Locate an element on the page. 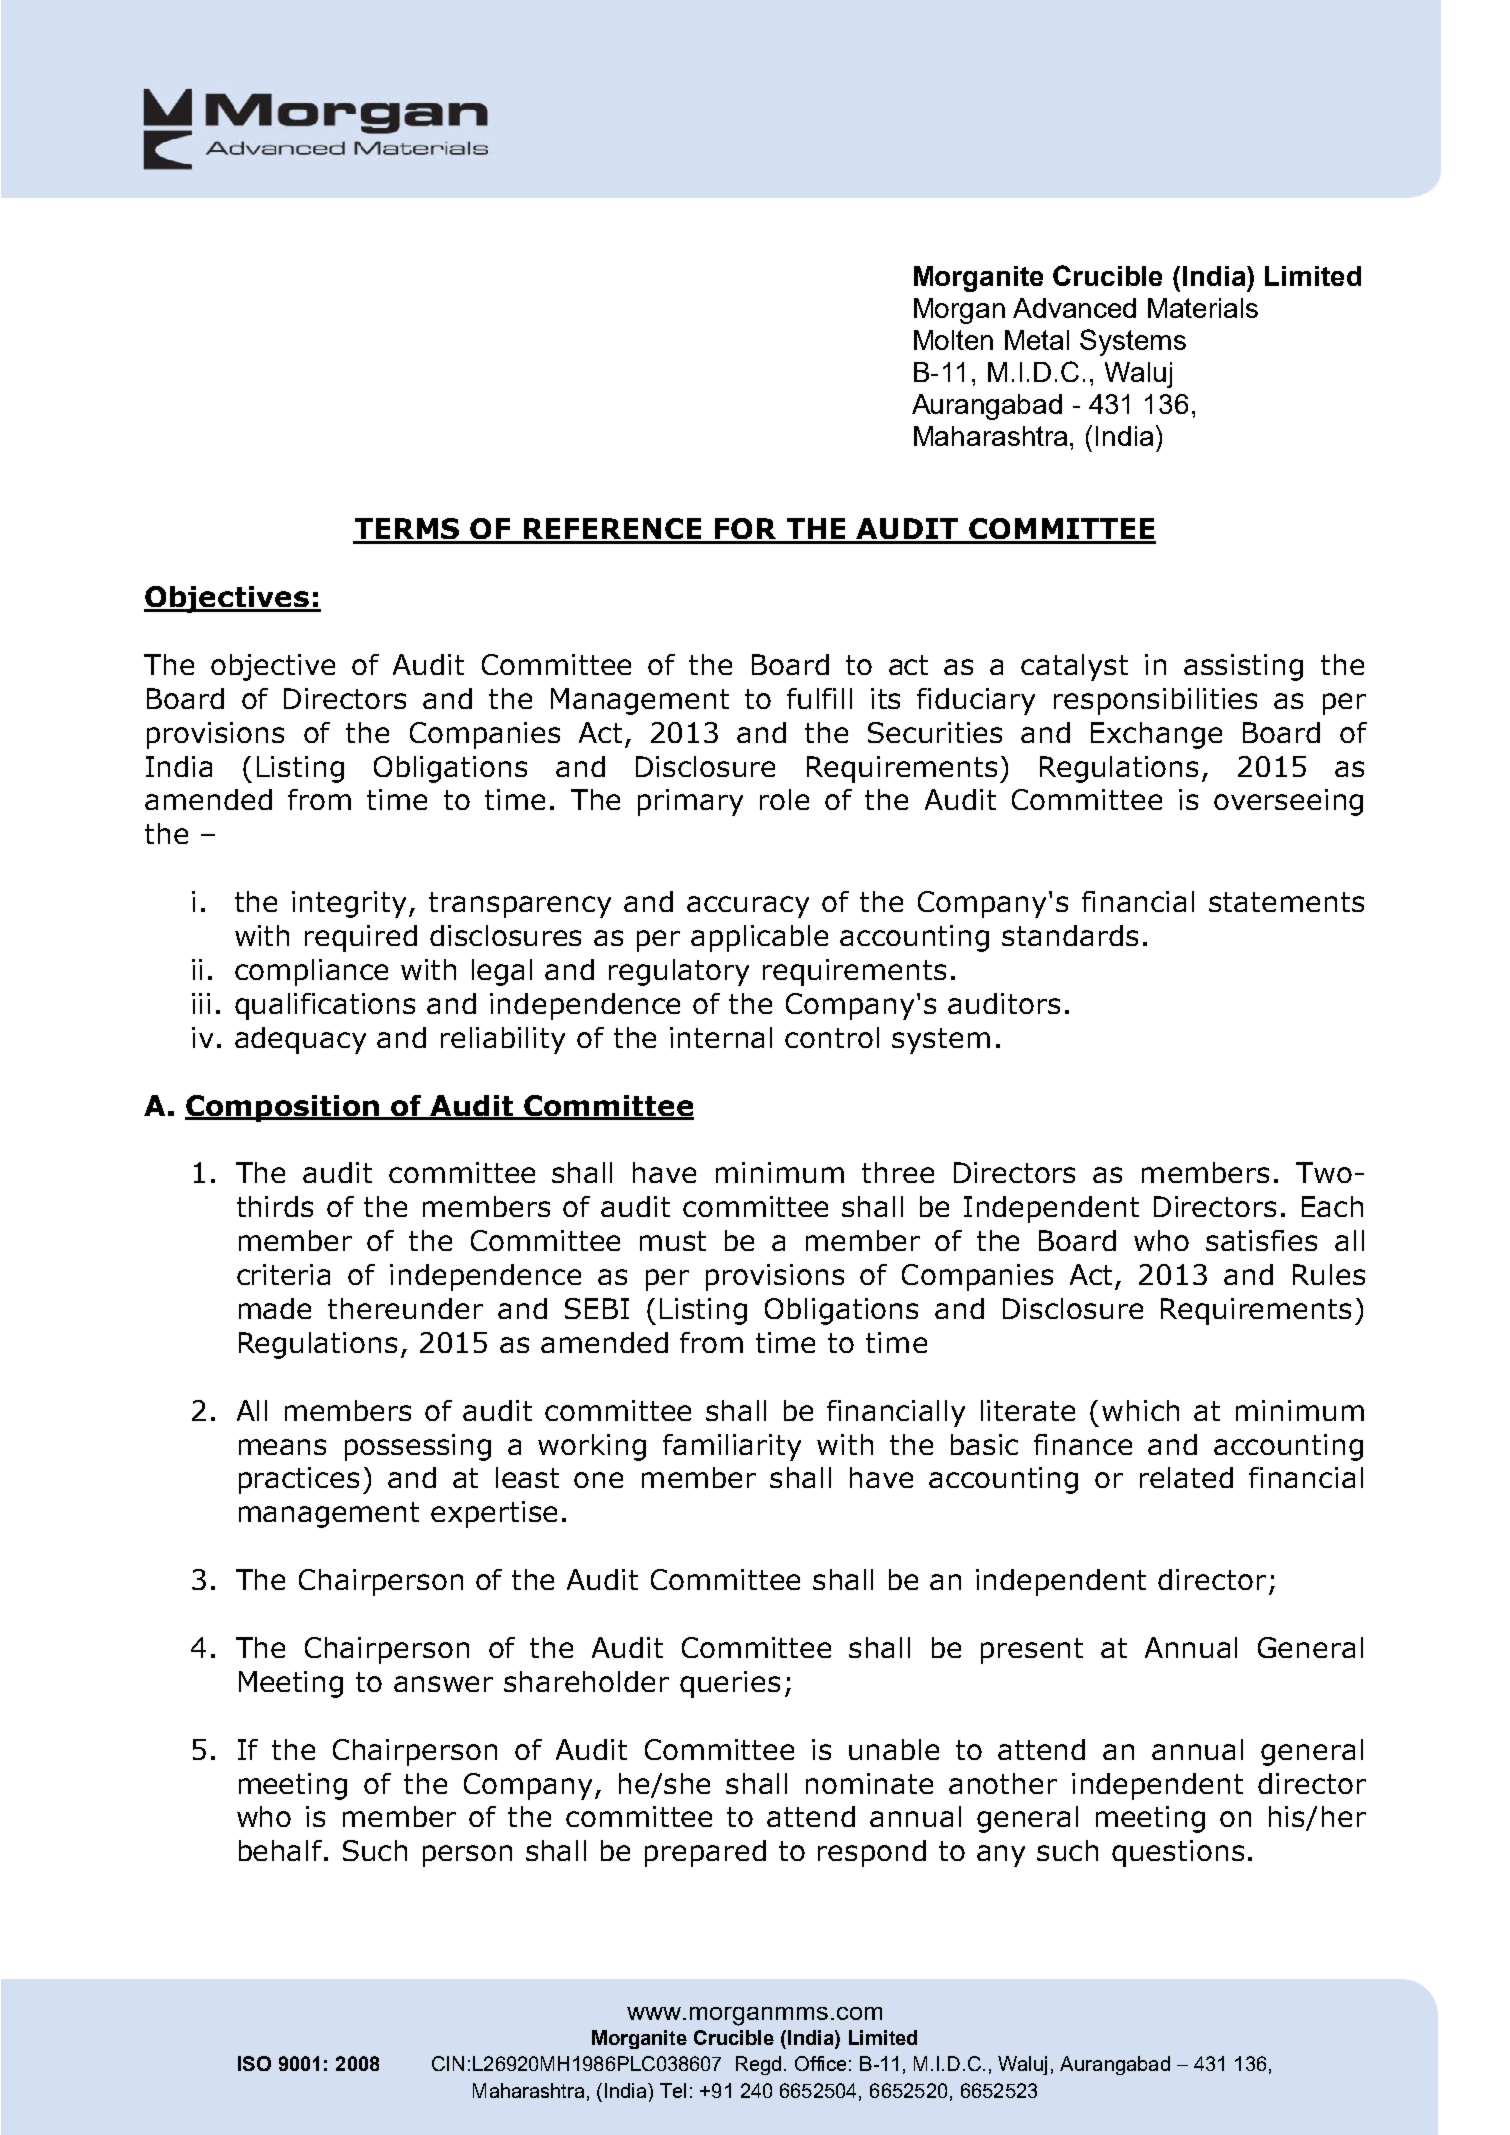 The height and width of the document is (2135, 1510). ISO is located at coordinates (254, 2063).
